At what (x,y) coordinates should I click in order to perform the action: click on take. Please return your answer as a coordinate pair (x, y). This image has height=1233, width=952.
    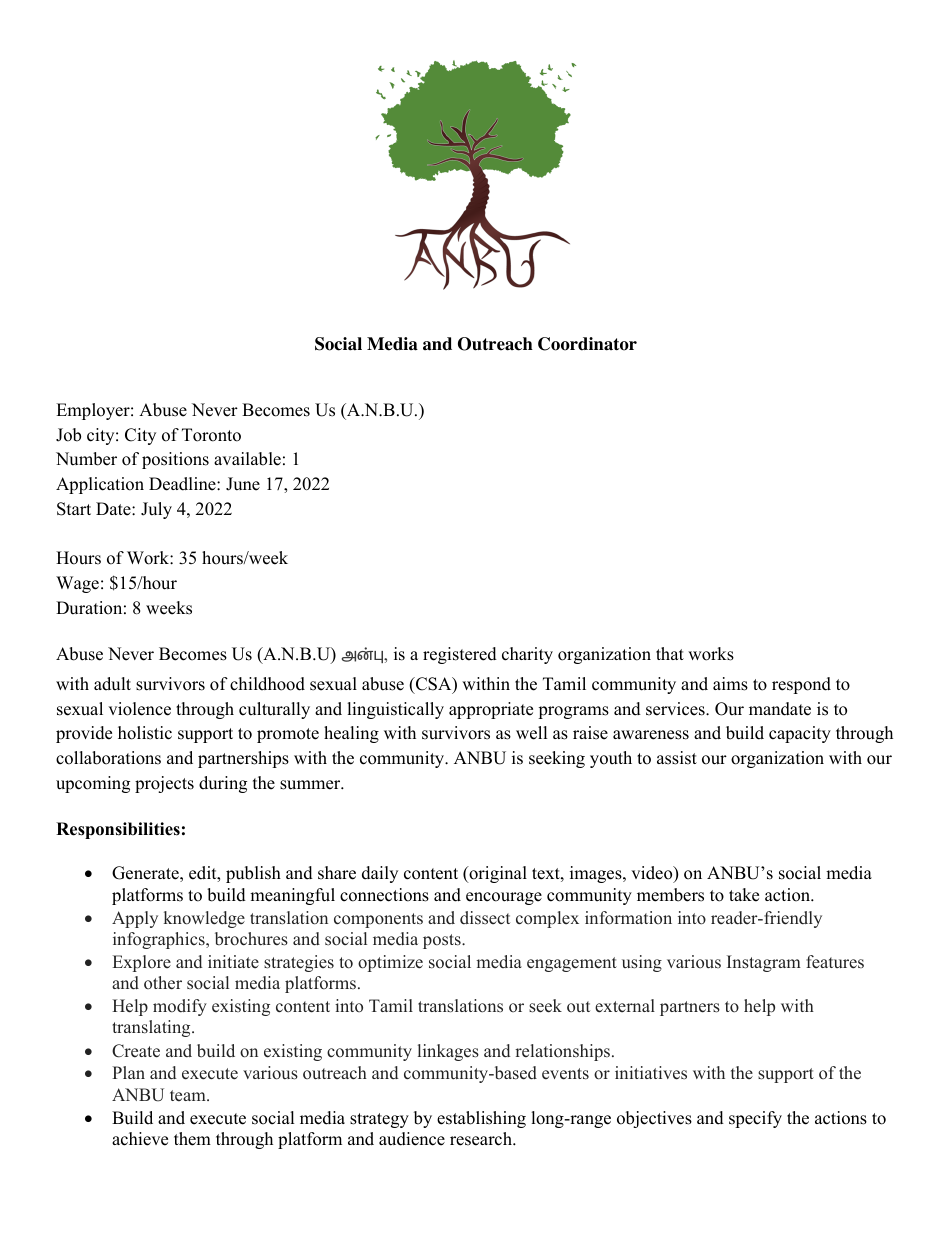
    Looking at the image, I should click on (744, 895).
